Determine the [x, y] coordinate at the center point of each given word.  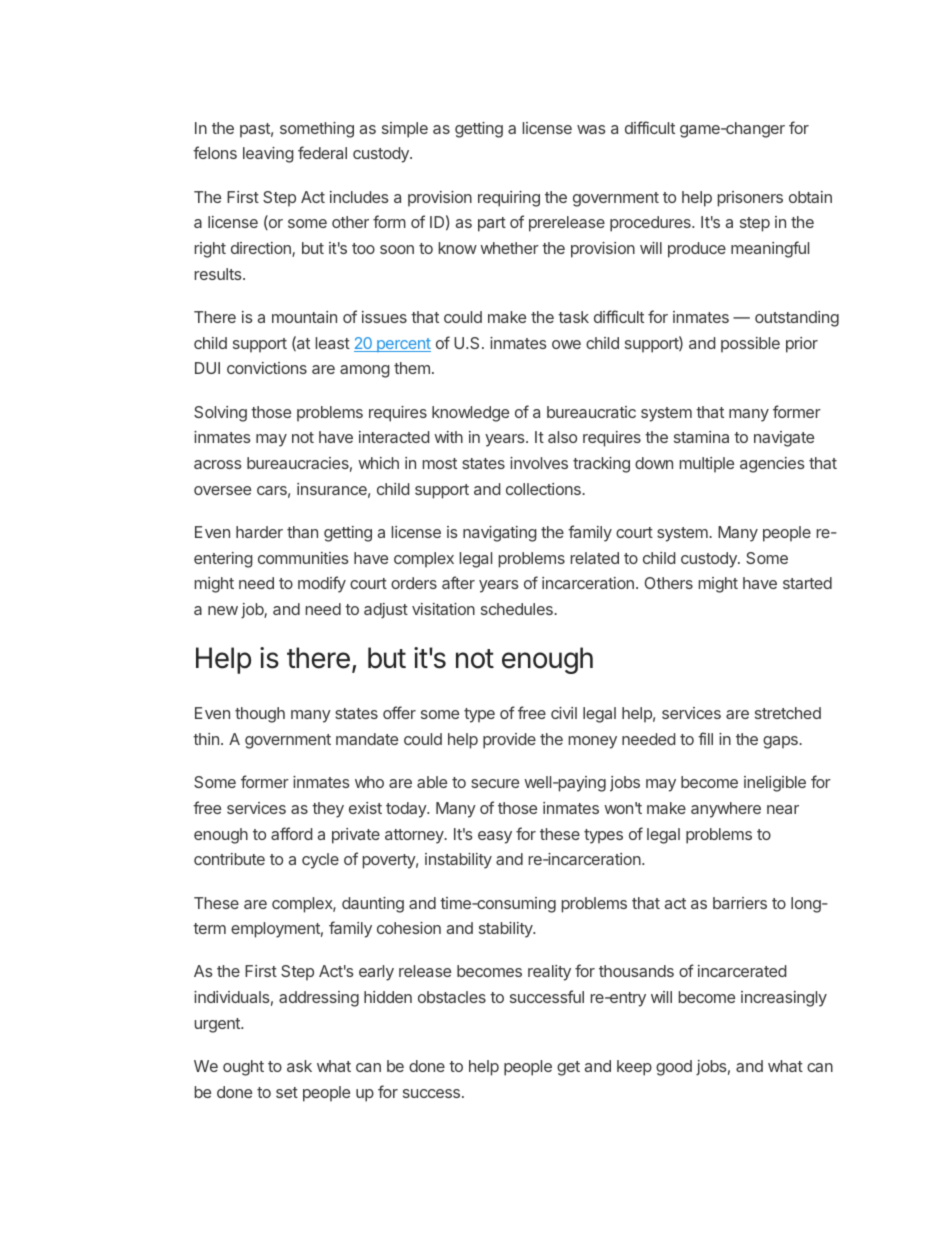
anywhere [726, 810]
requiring [509, 199]
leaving [268, 155]
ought [243, 1068]
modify [322, 584]
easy [495, 837]
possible [750, 345]
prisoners [750, 199]
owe [566, 344]
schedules [518, 609]
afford [291, 833]
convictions [267, 368]
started [807, 583]
